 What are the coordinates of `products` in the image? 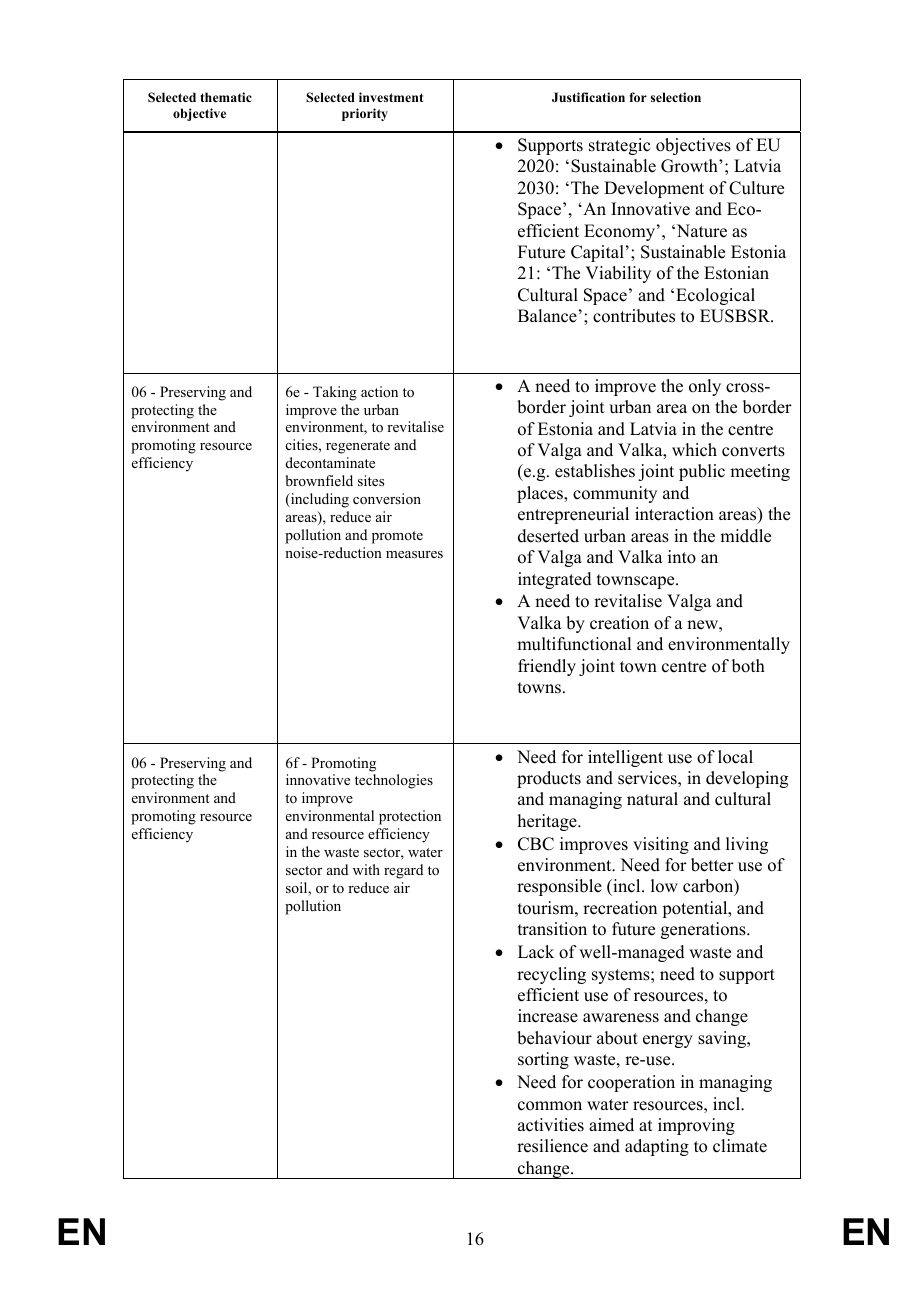 It's located at (549, 779).
